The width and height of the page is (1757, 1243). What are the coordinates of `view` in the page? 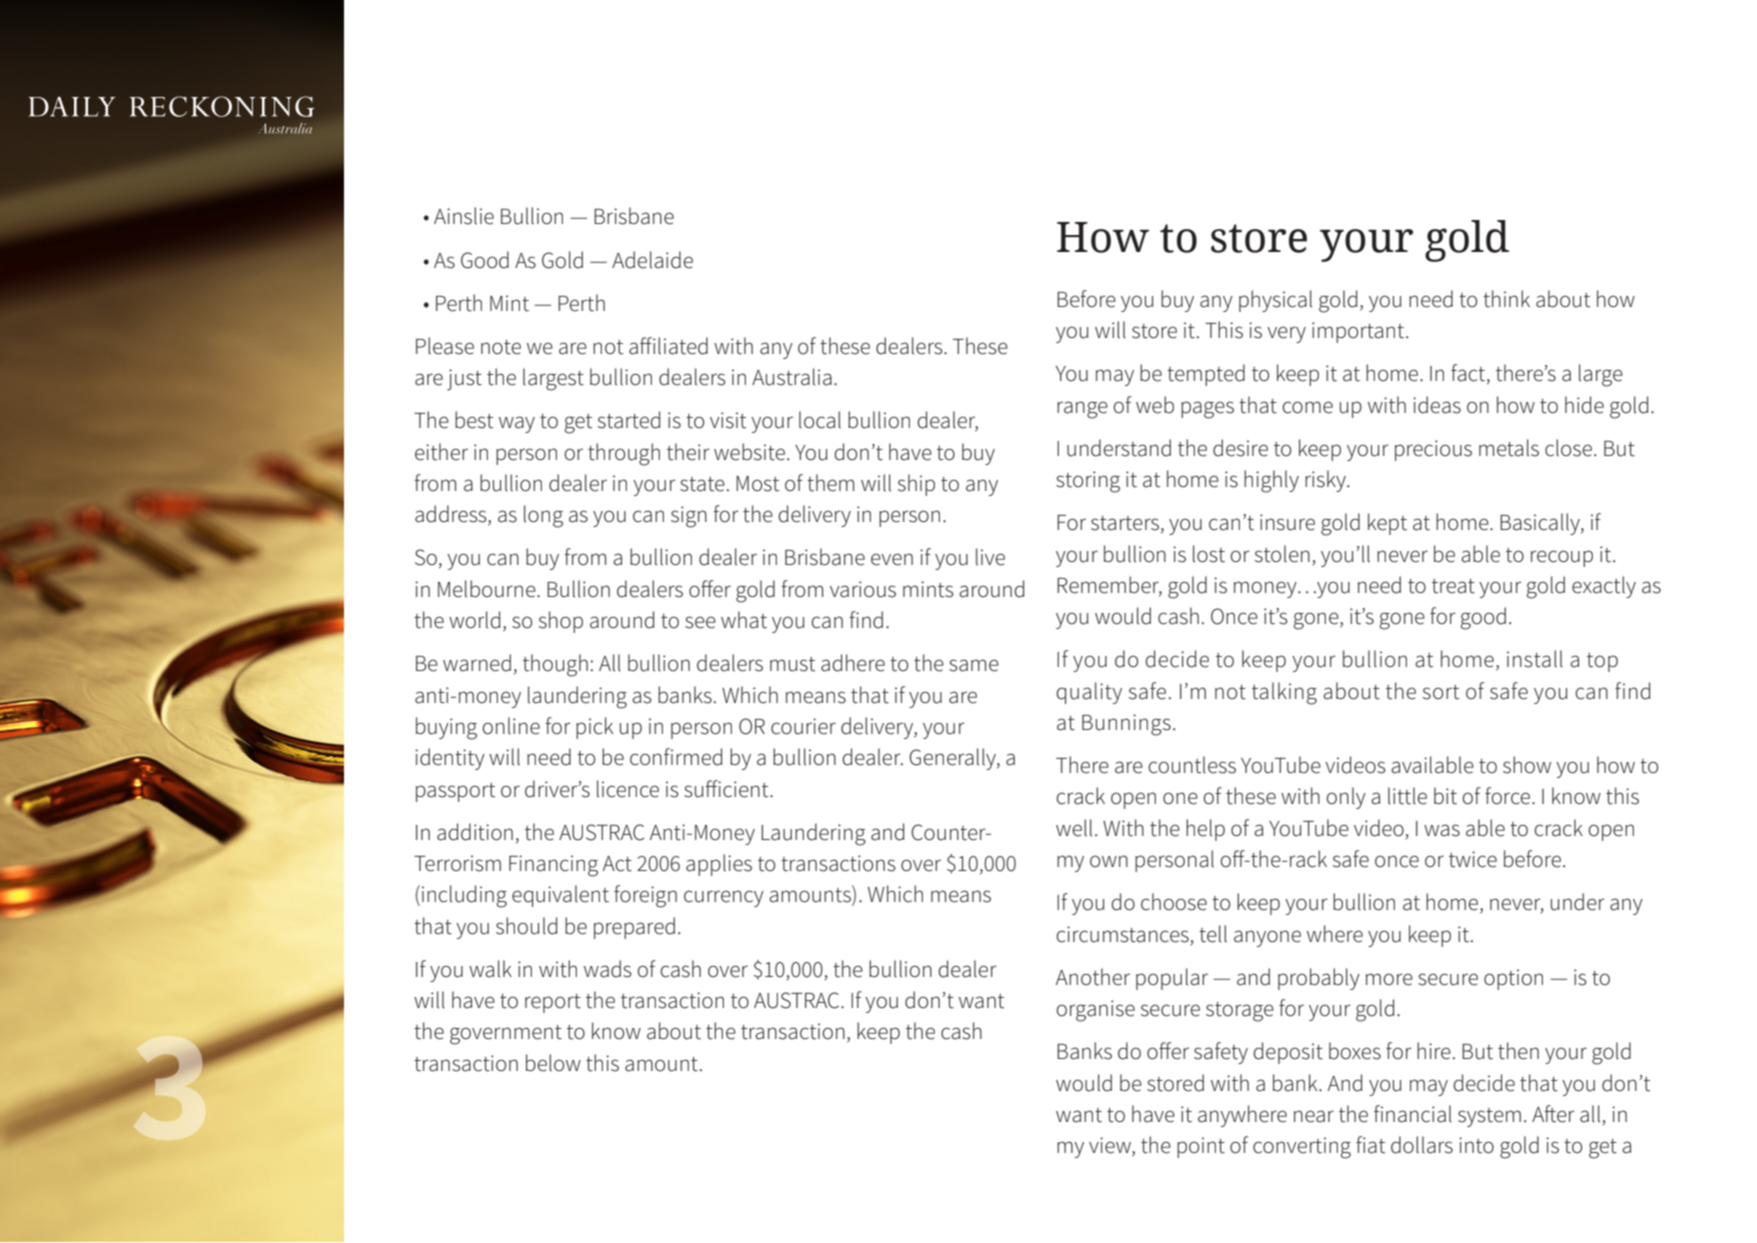 It's located at (1111, 1146).
